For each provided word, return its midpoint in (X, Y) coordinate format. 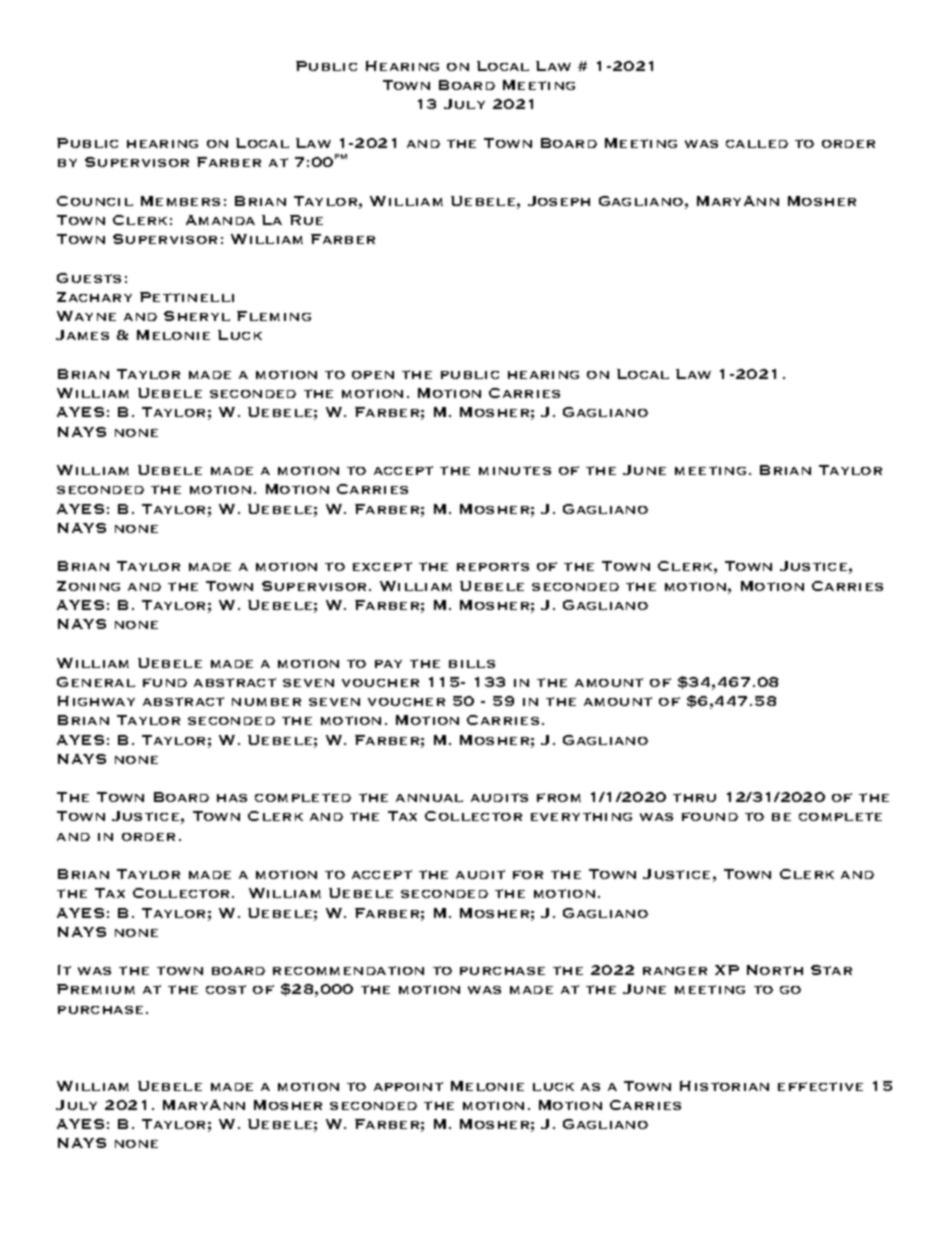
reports (493, 566)
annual (429, 798)
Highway (96, 701)
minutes (515, 470)
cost (226, 989)
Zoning (88, 586)
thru (694, 797)
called (757, 144)
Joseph (559, 201)
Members (180, 201)
